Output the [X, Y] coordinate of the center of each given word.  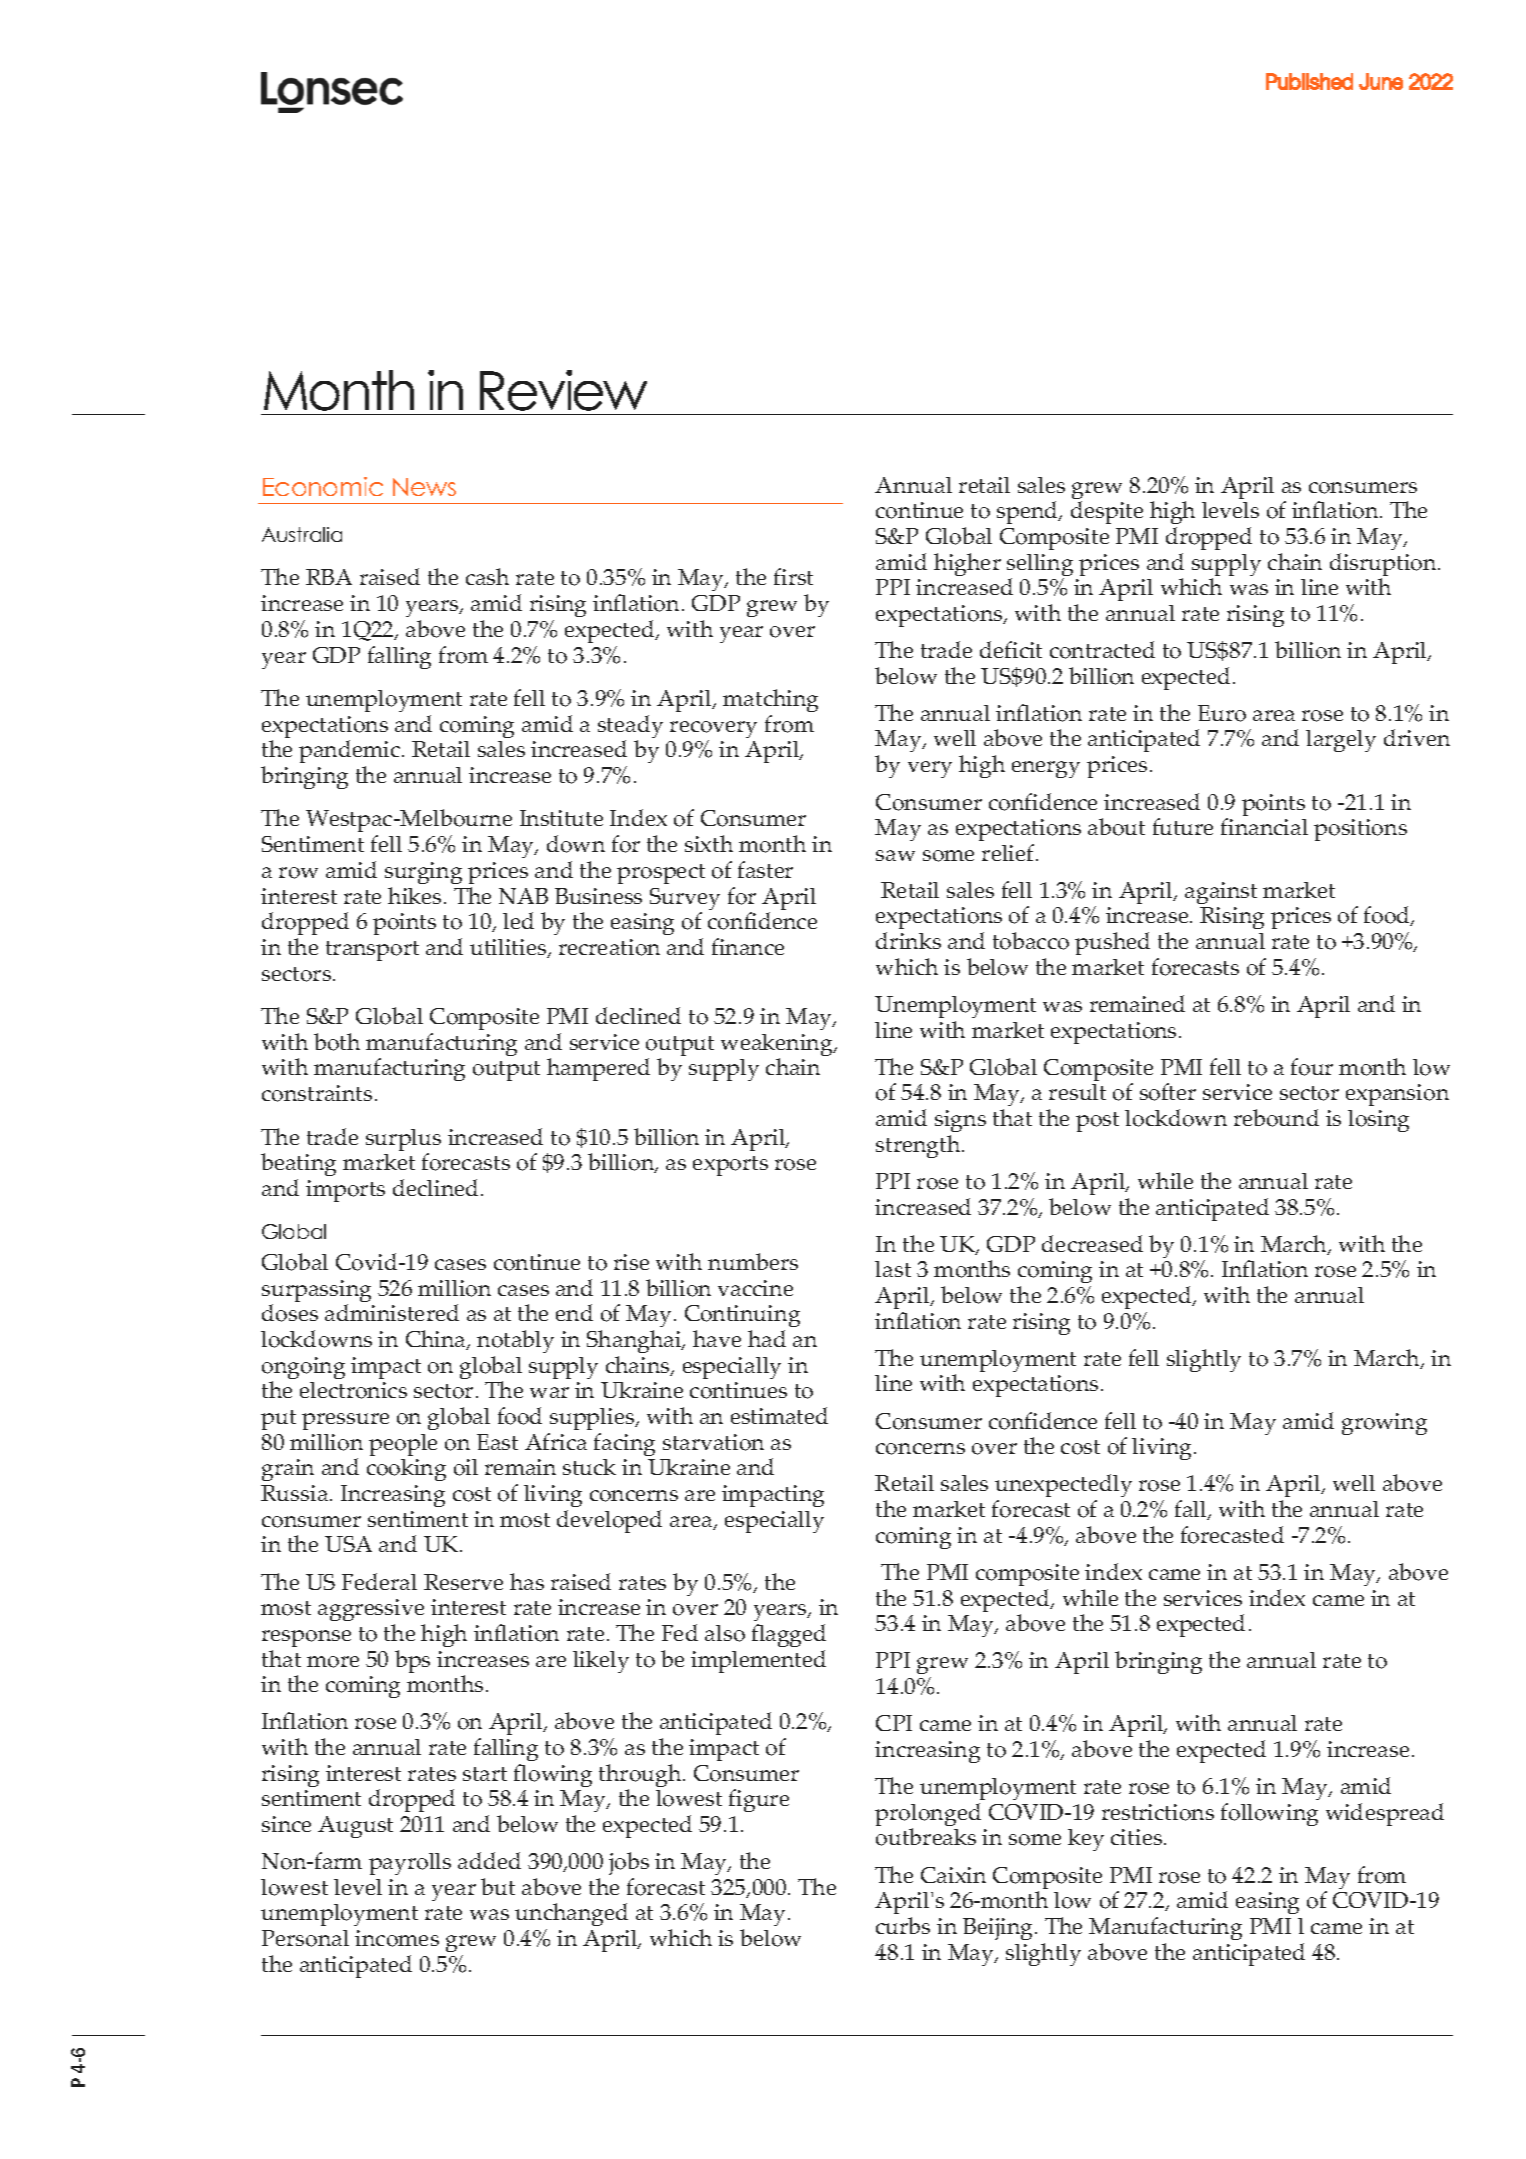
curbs [903, 1925]
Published [1309, 81]
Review [563, 390]
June [1381, 81]
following [1269, 1814]
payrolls [410, 1864]
